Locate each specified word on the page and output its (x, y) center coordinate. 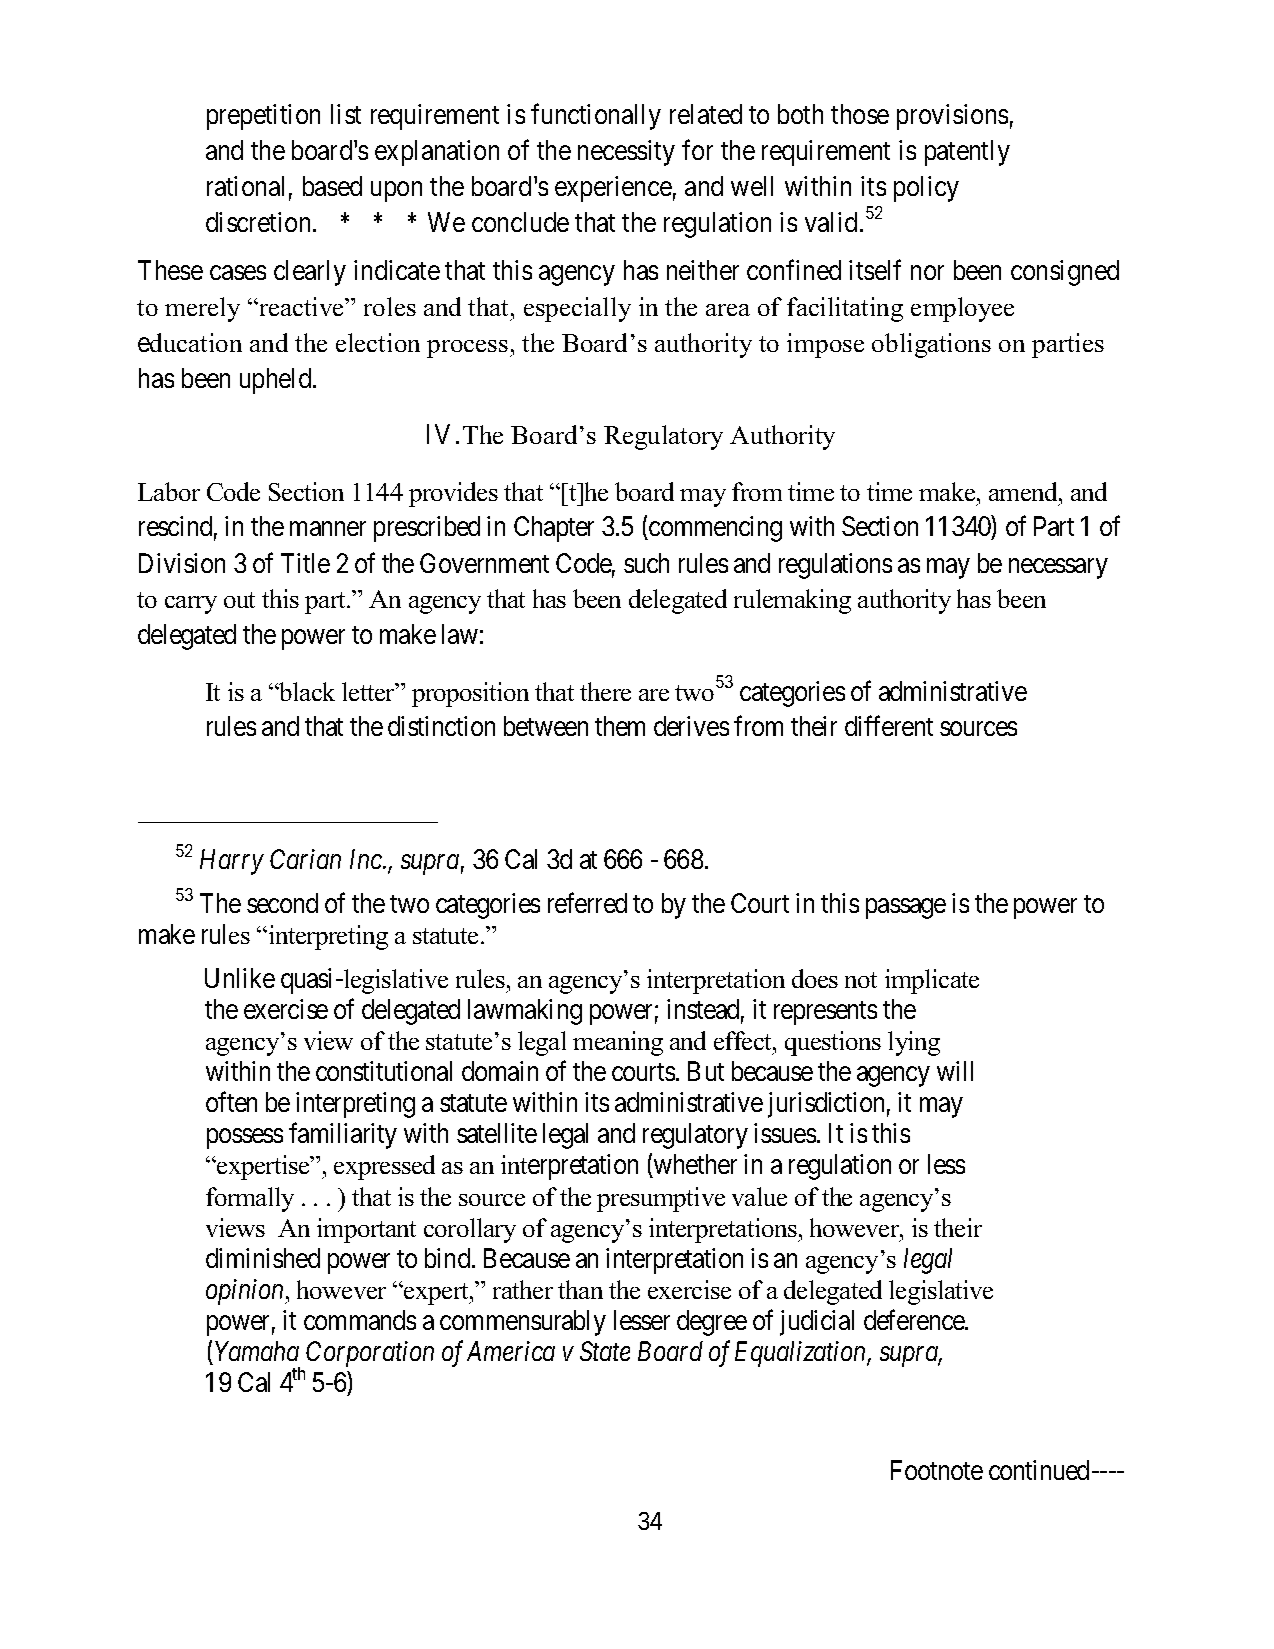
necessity (626, 153)
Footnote (937, 1470)
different (889, 726)
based (332, 186)
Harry (232, 862)
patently (967, 153)
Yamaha (257, 1351)
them (620, 726)
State (605, 1351)
